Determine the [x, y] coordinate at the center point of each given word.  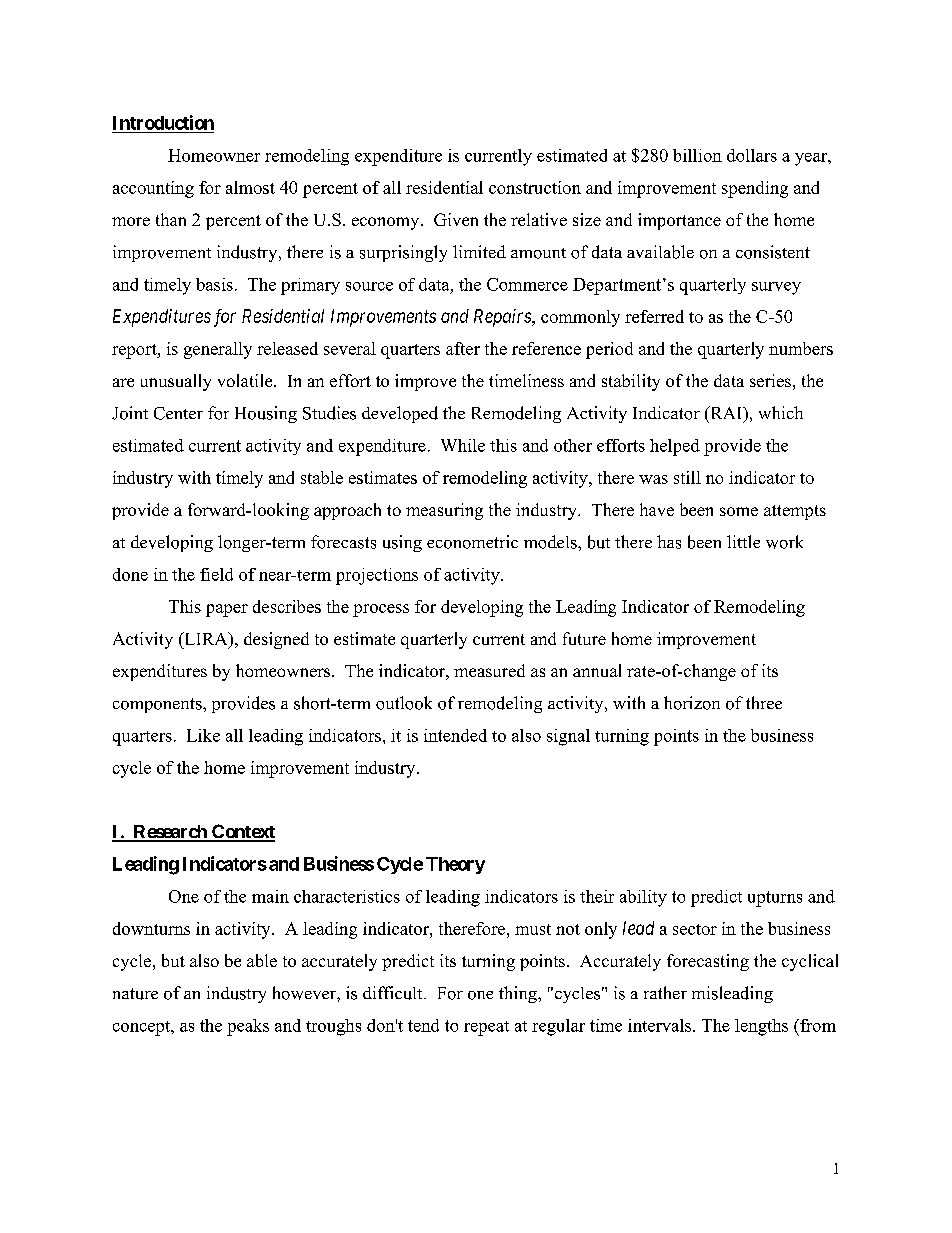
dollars [752, 155]
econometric [472, 542]
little [743, 541]
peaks [248, 1027]
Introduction [163, 122]
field [216, 574]
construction [535, 187]
